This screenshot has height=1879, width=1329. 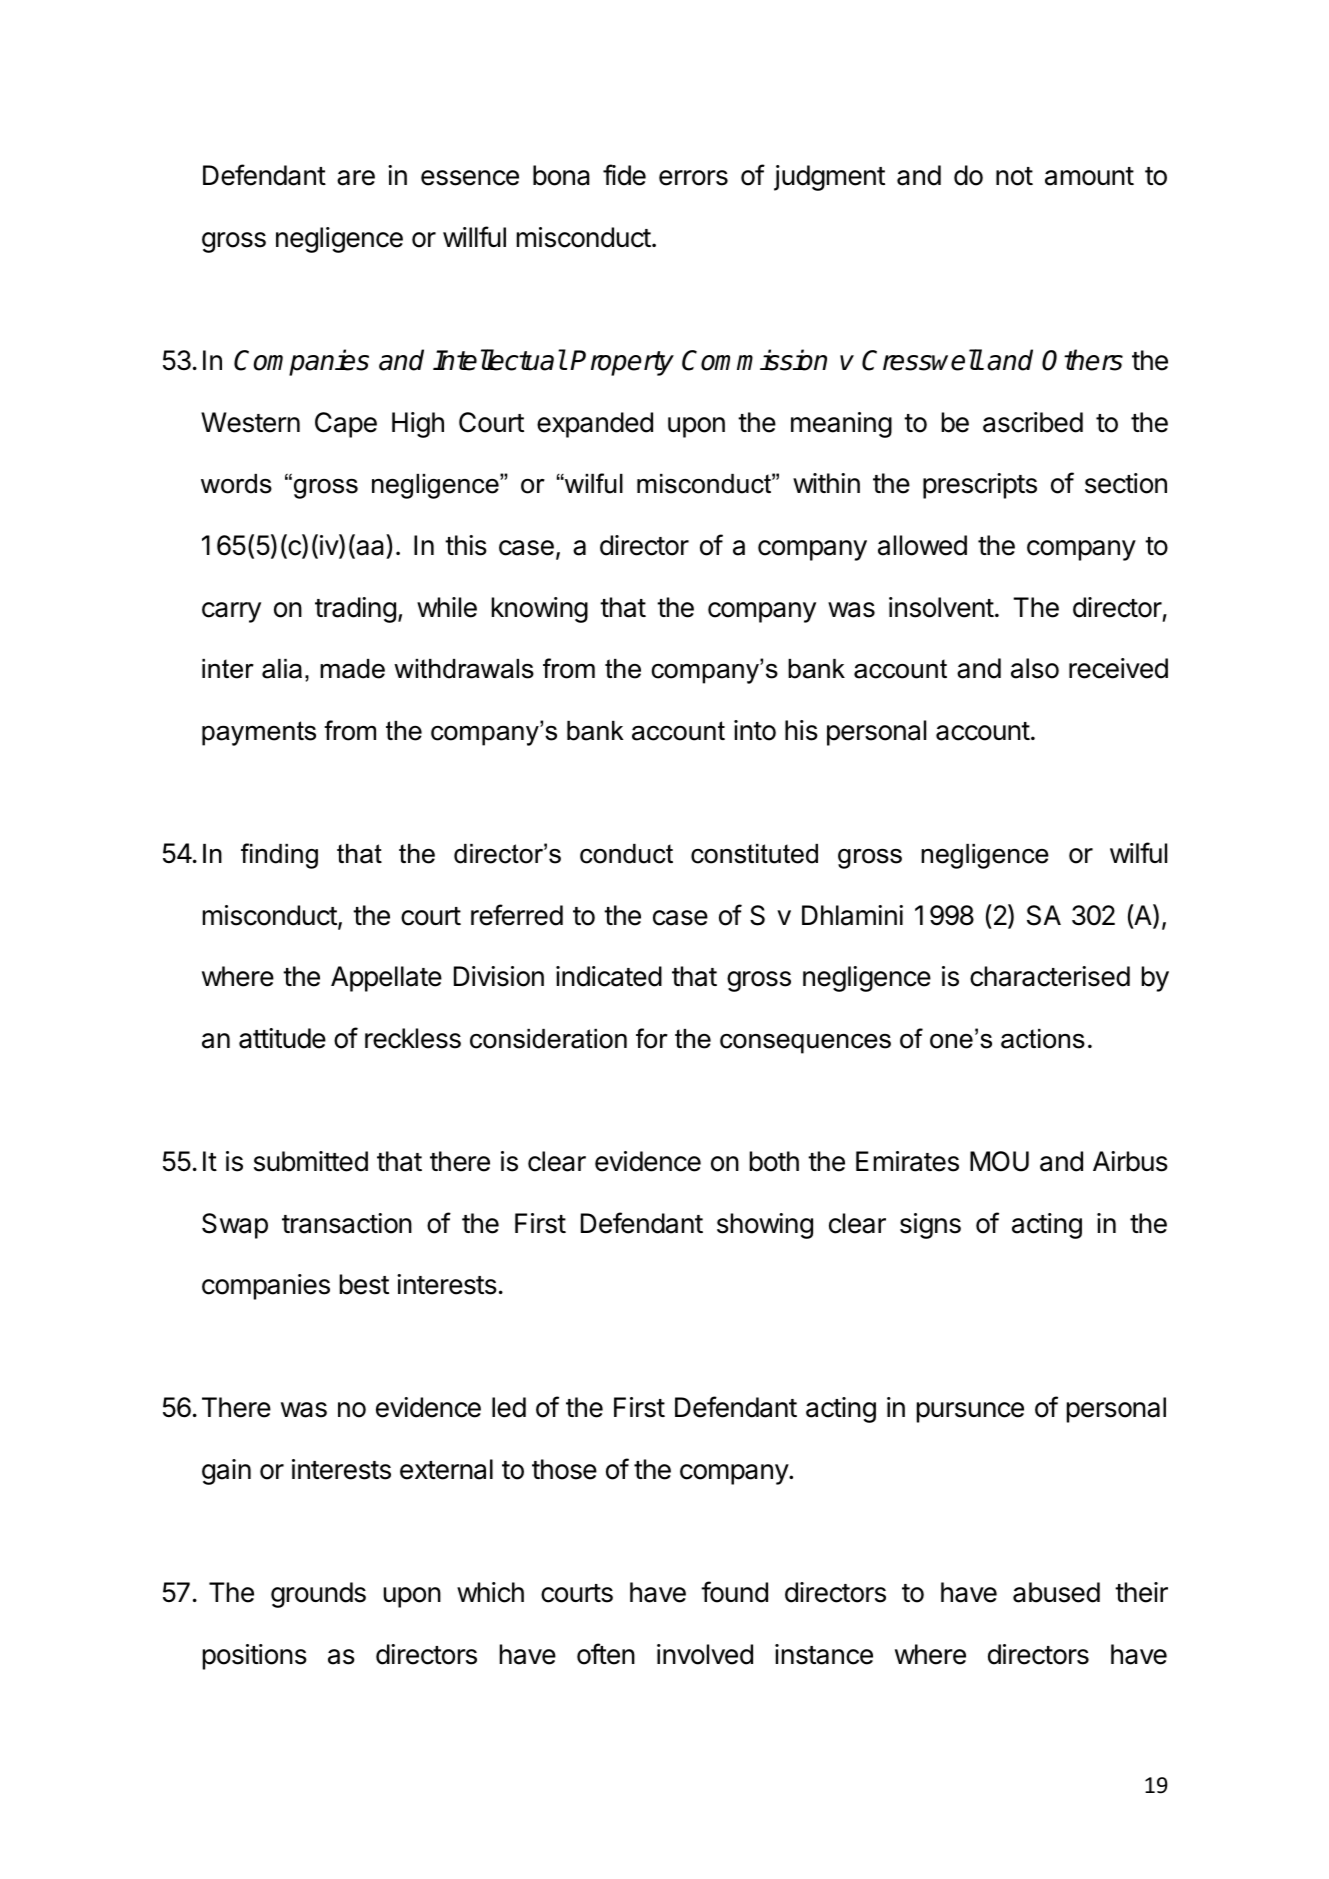 What do you see at coordinates (705, 1654) in the screenshot?
I see `involved` at bounding box center [705, 1654].
